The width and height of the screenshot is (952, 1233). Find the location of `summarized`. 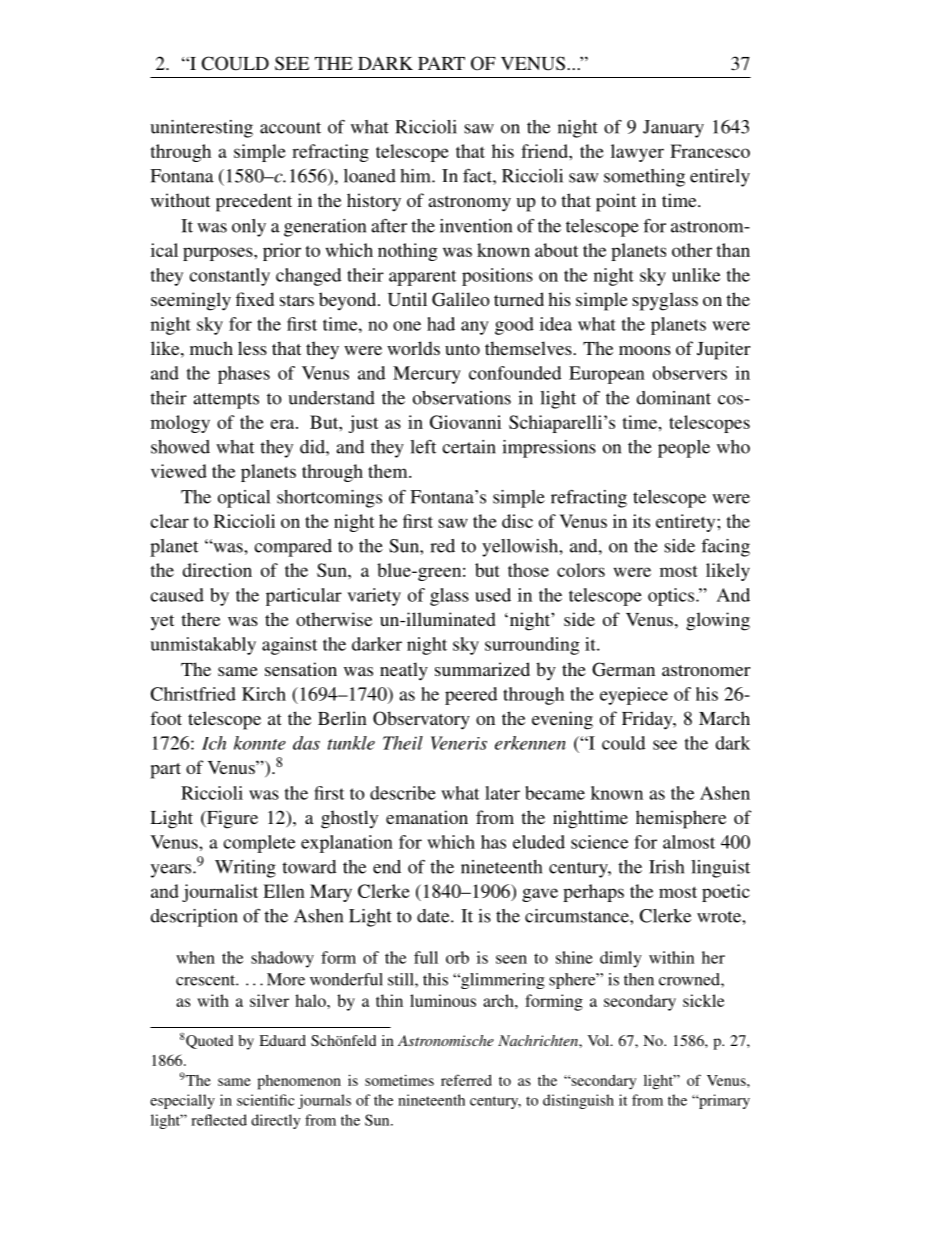

summarized is located at coordinates (482, 669).
